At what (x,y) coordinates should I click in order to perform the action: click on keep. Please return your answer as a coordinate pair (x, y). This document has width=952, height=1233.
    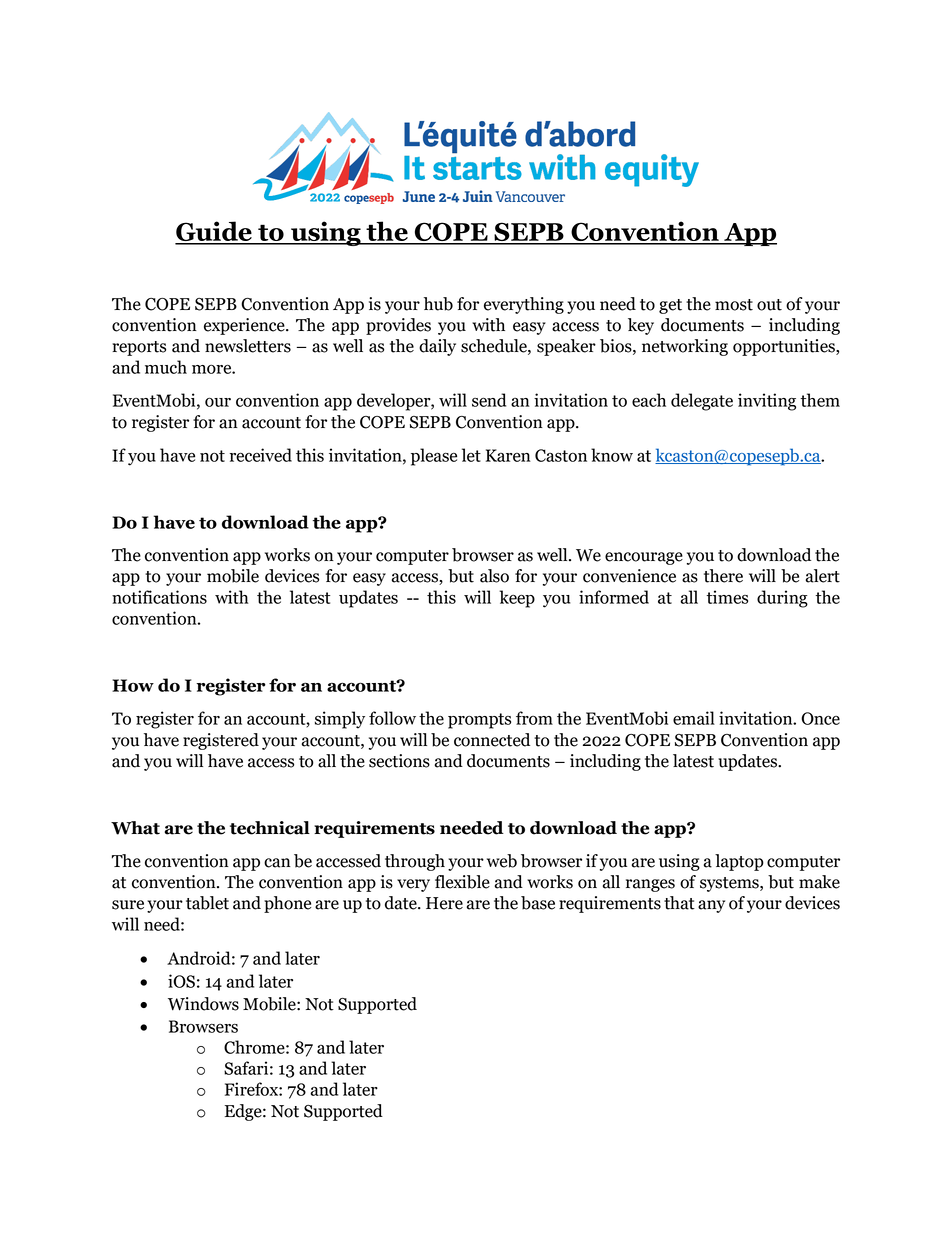
    Looking at the image, I should click on (517, 599).
